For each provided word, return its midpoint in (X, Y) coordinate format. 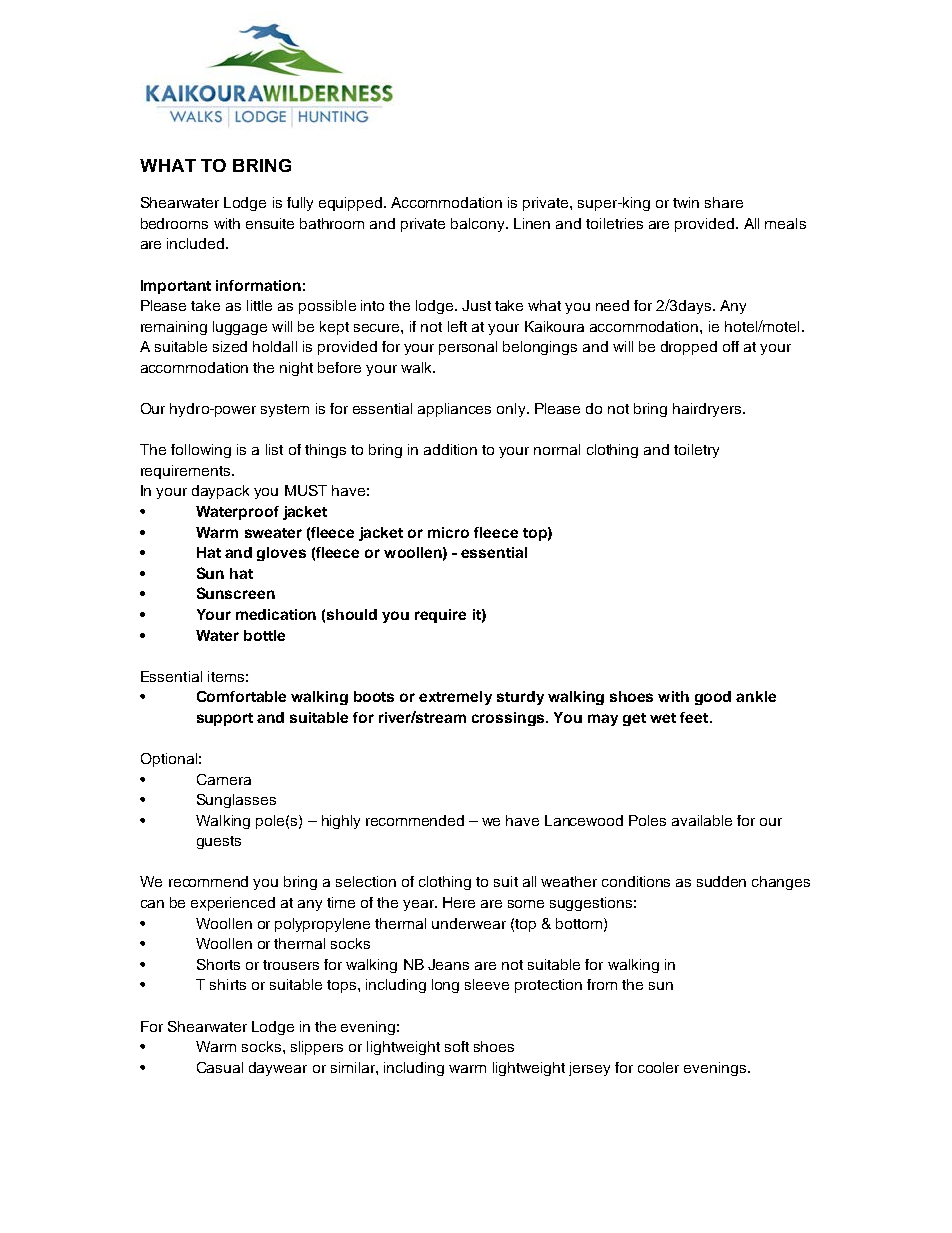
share (724, 202)
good (713, 698)
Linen (532, 223)
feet (695, 717)
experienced (233, 904)
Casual (220, 1067)
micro (448, 532)
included (195, 243)
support (225, 719)
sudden (721, 881)
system (285, 410)
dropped (689, 348)
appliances (454, 410)
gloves (281, 554)
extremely (455, 698)
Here (459, 902)
